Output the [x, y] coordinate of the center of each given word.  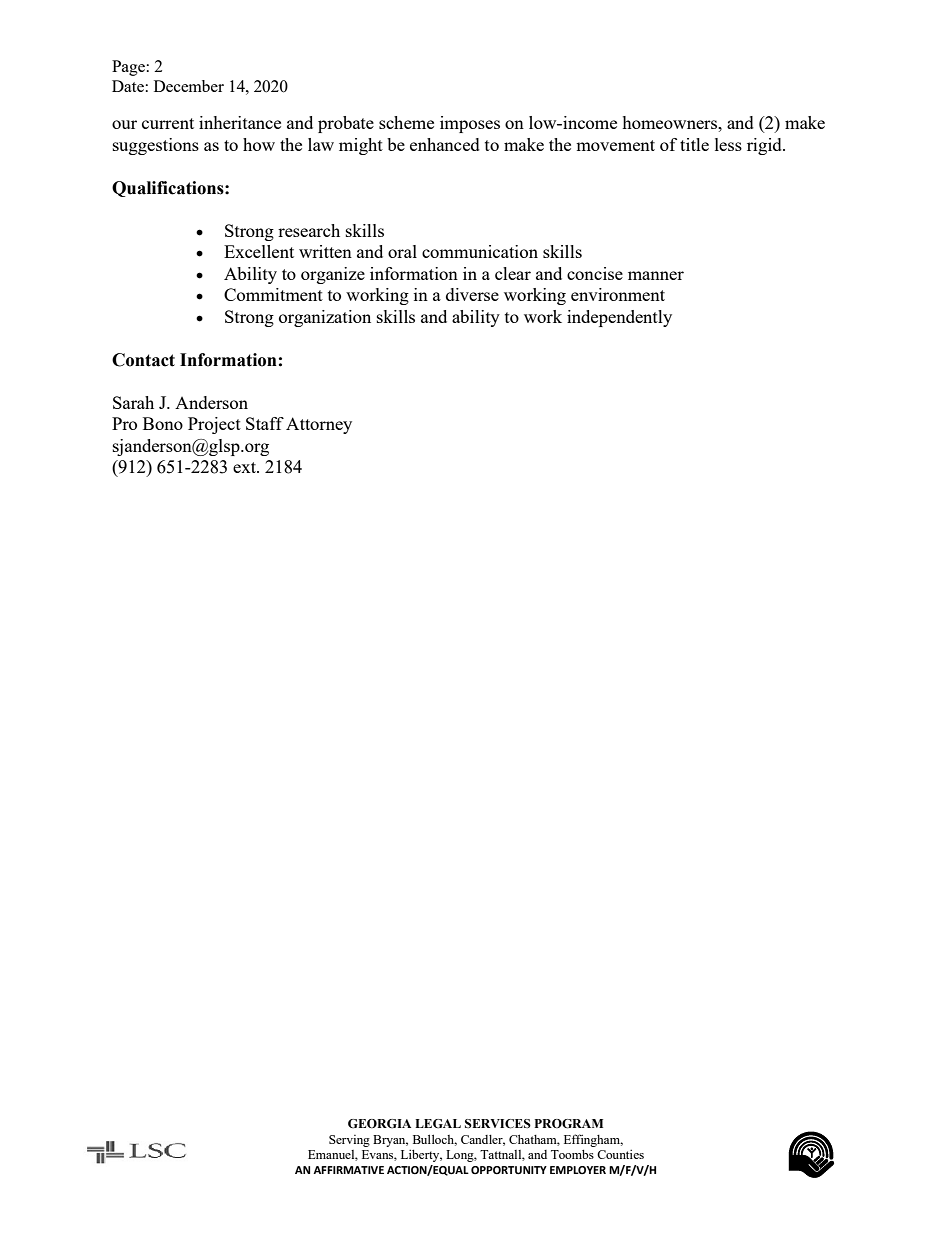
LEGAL [438, 1124]
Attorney [319, 425]
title [694, 144]
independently [619, 318]
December [189, 86]
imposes [470, 124]
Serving [349, 1141]
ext [245, 467]
